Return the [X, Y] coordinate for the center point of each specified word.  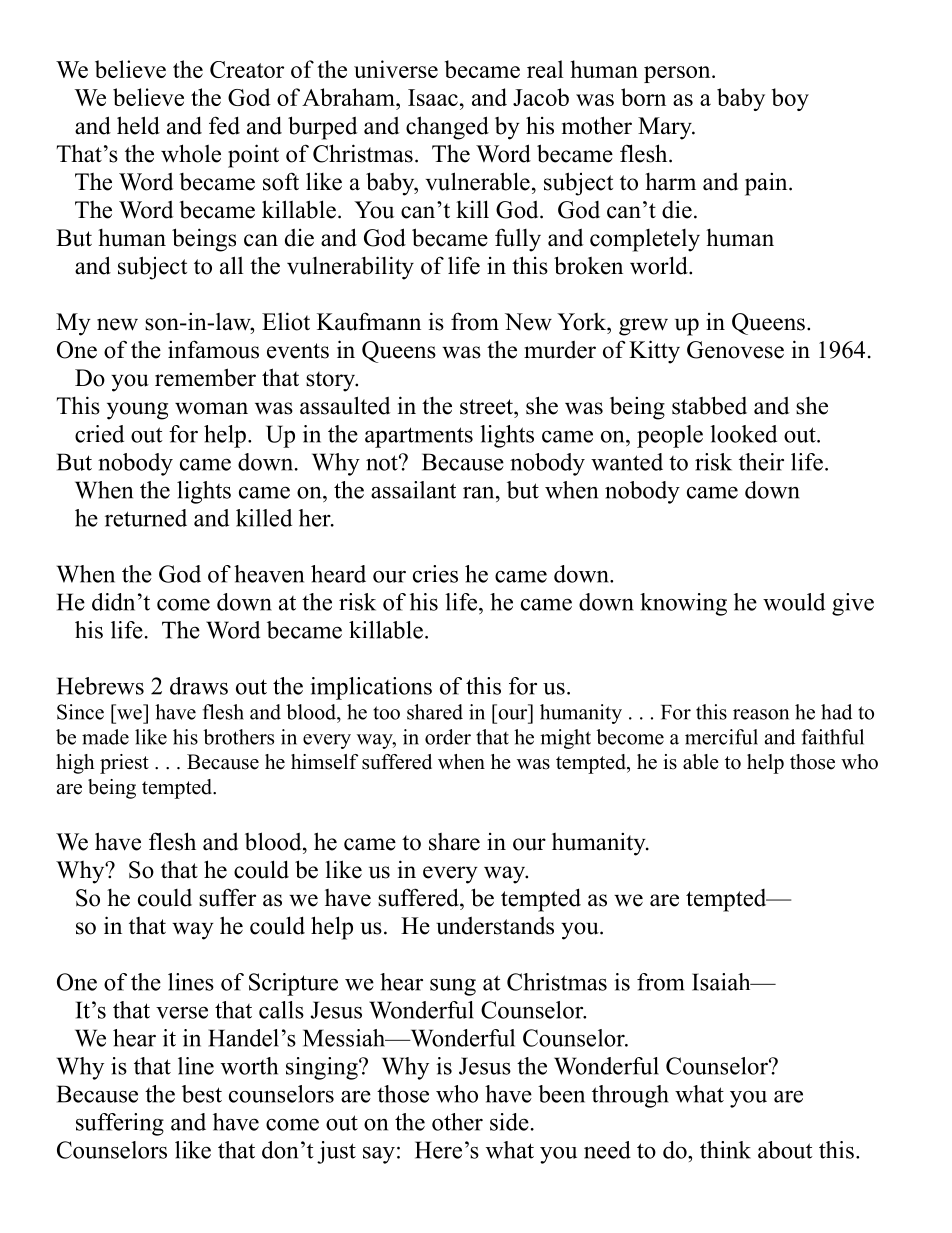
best [202, 1094]
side [509, 1122]
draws [199, 686]
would [794, 602]
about [785, 1150]
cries [435, 574]
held [138, 125]
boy [790, 99]
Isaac [433, 97]
